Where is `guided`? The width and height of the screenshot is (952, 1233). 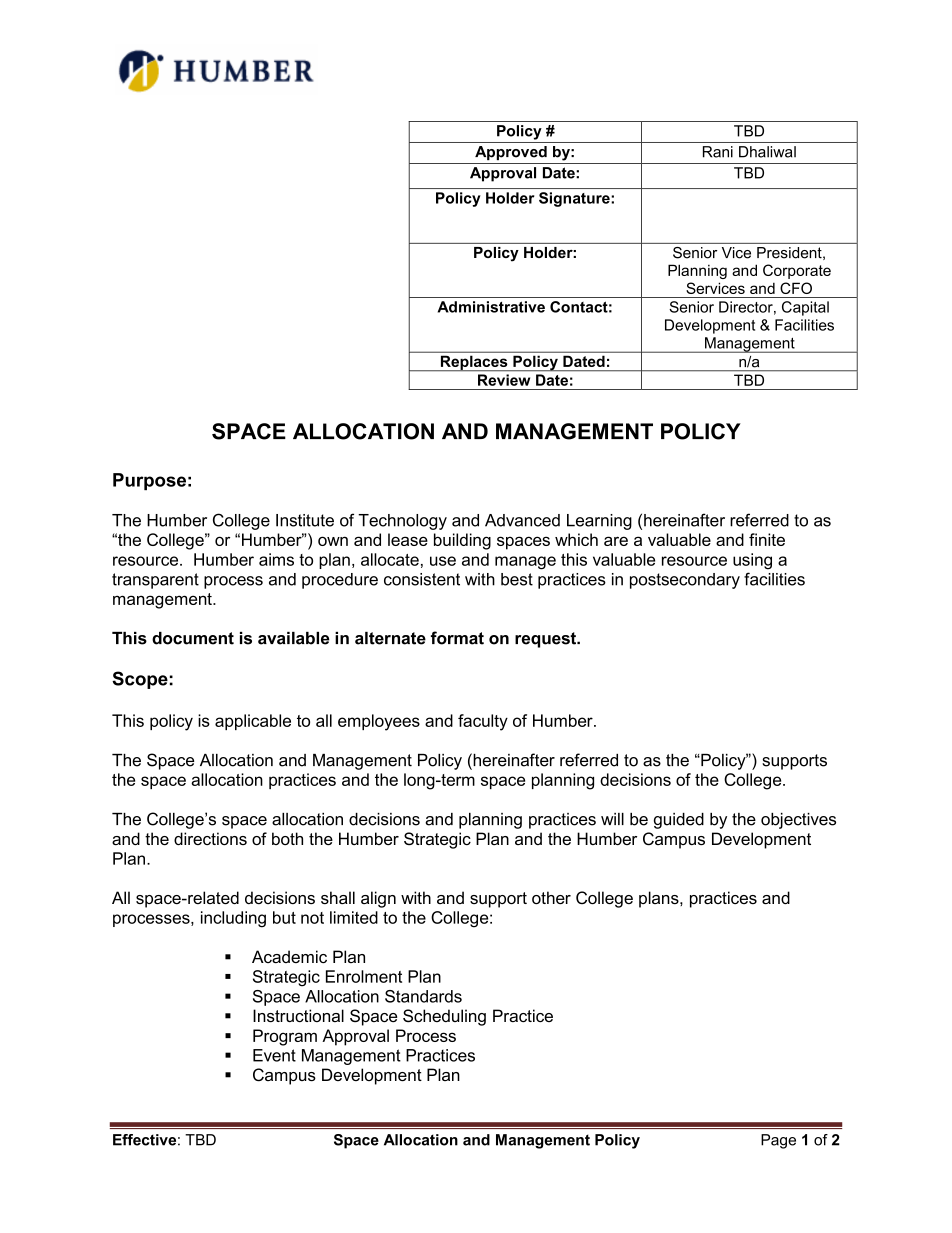
guided is located at coordinates (679, 821).
